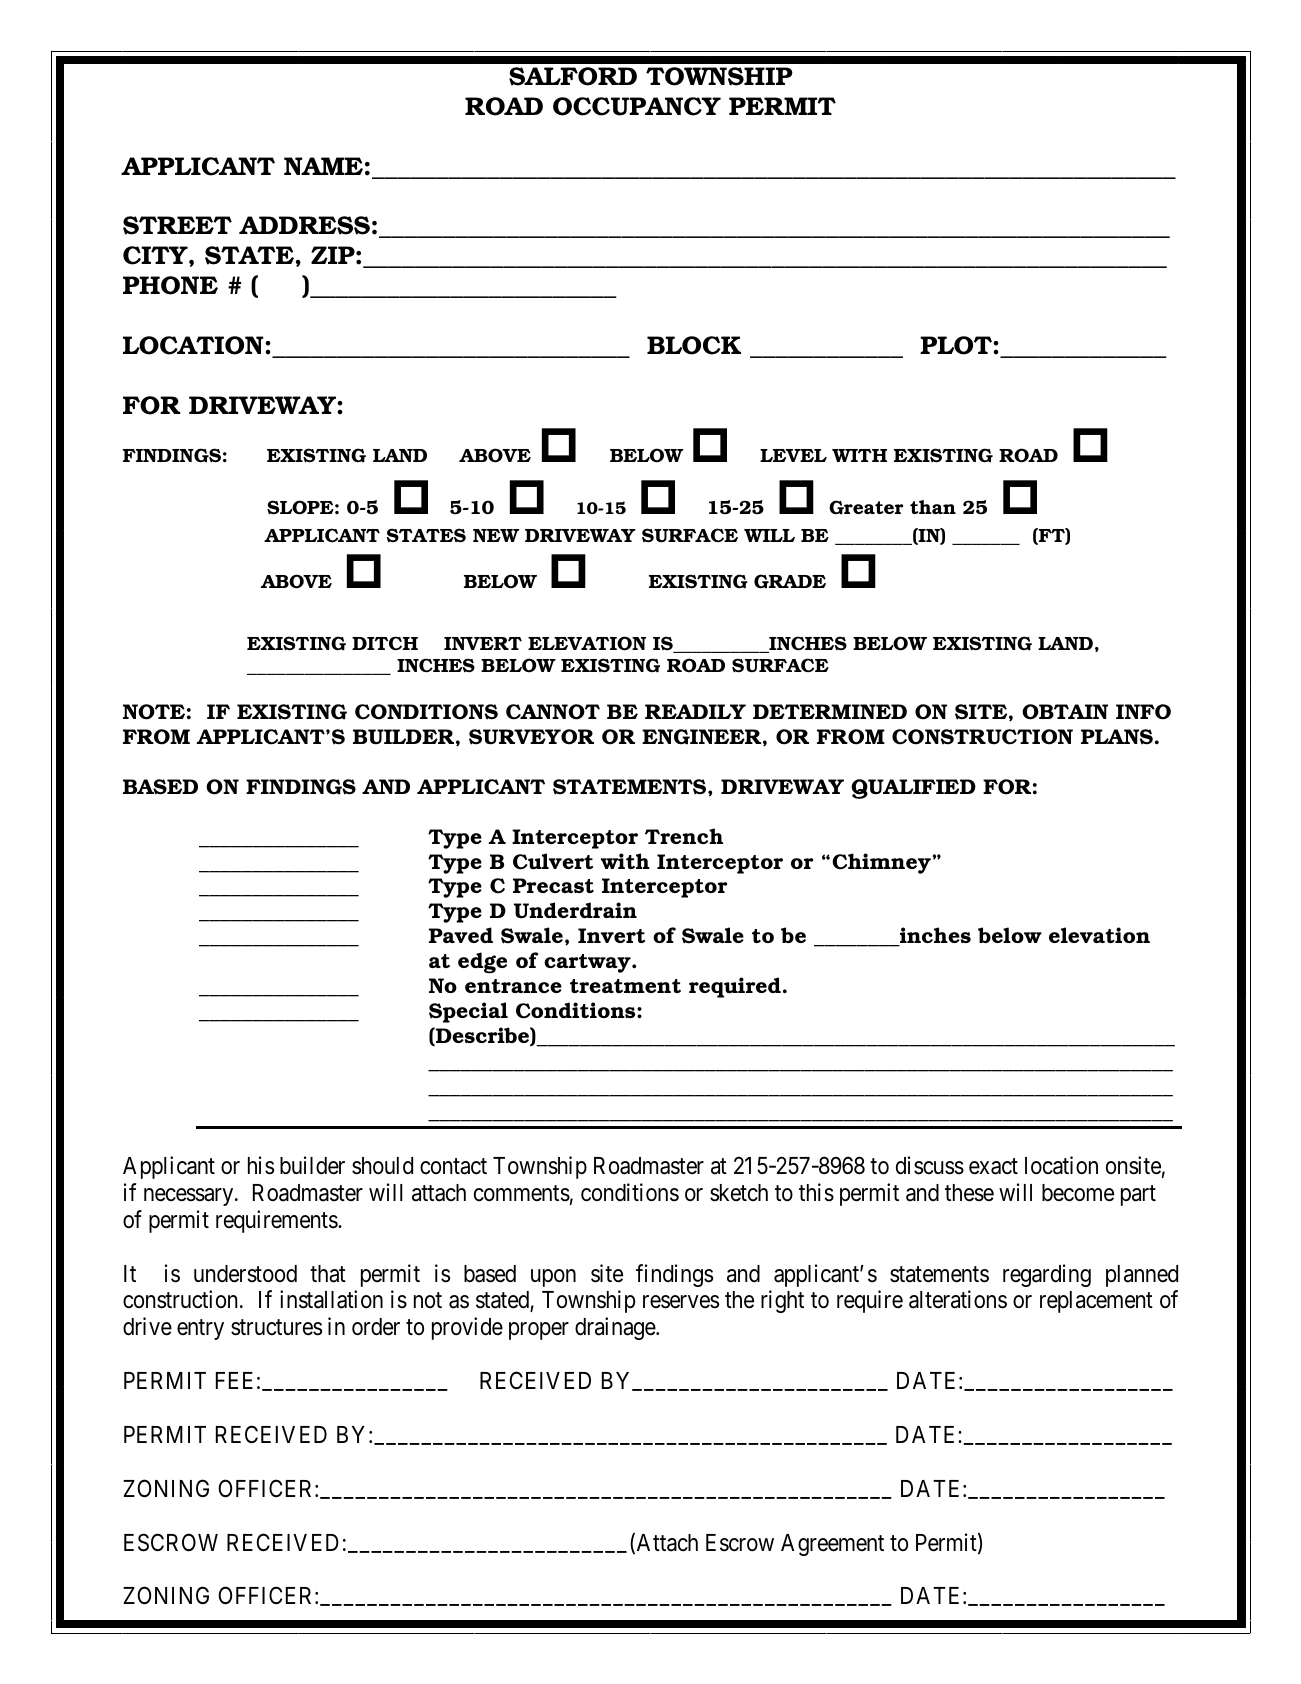  Describe the element at coordinates (933, 507) in the document. I see `than` at that location.
